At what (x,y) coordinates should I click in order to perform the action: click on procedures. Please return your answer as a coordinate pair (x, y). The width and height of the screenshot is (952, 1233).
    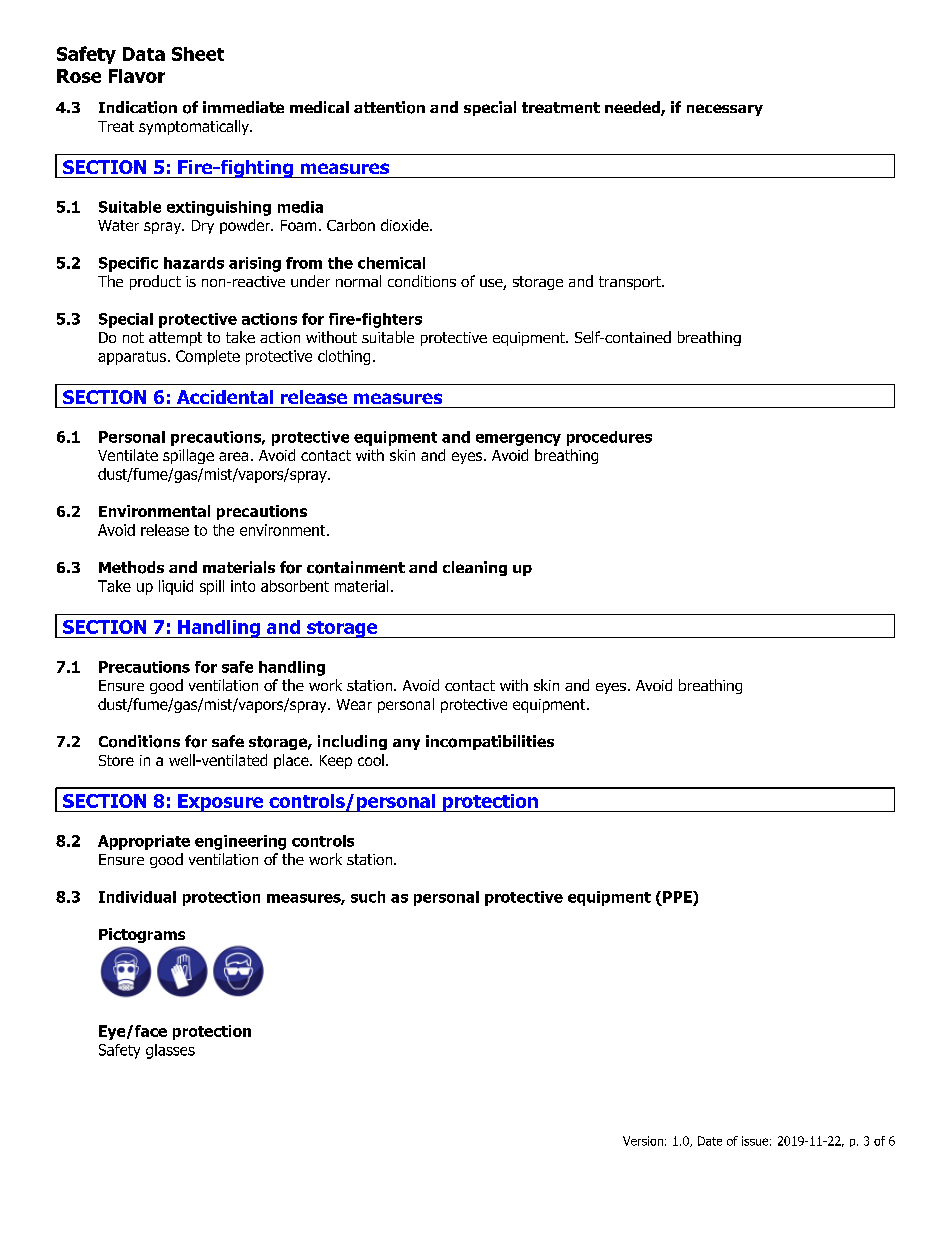
    Looking at the image, I should click on (609, 438).
